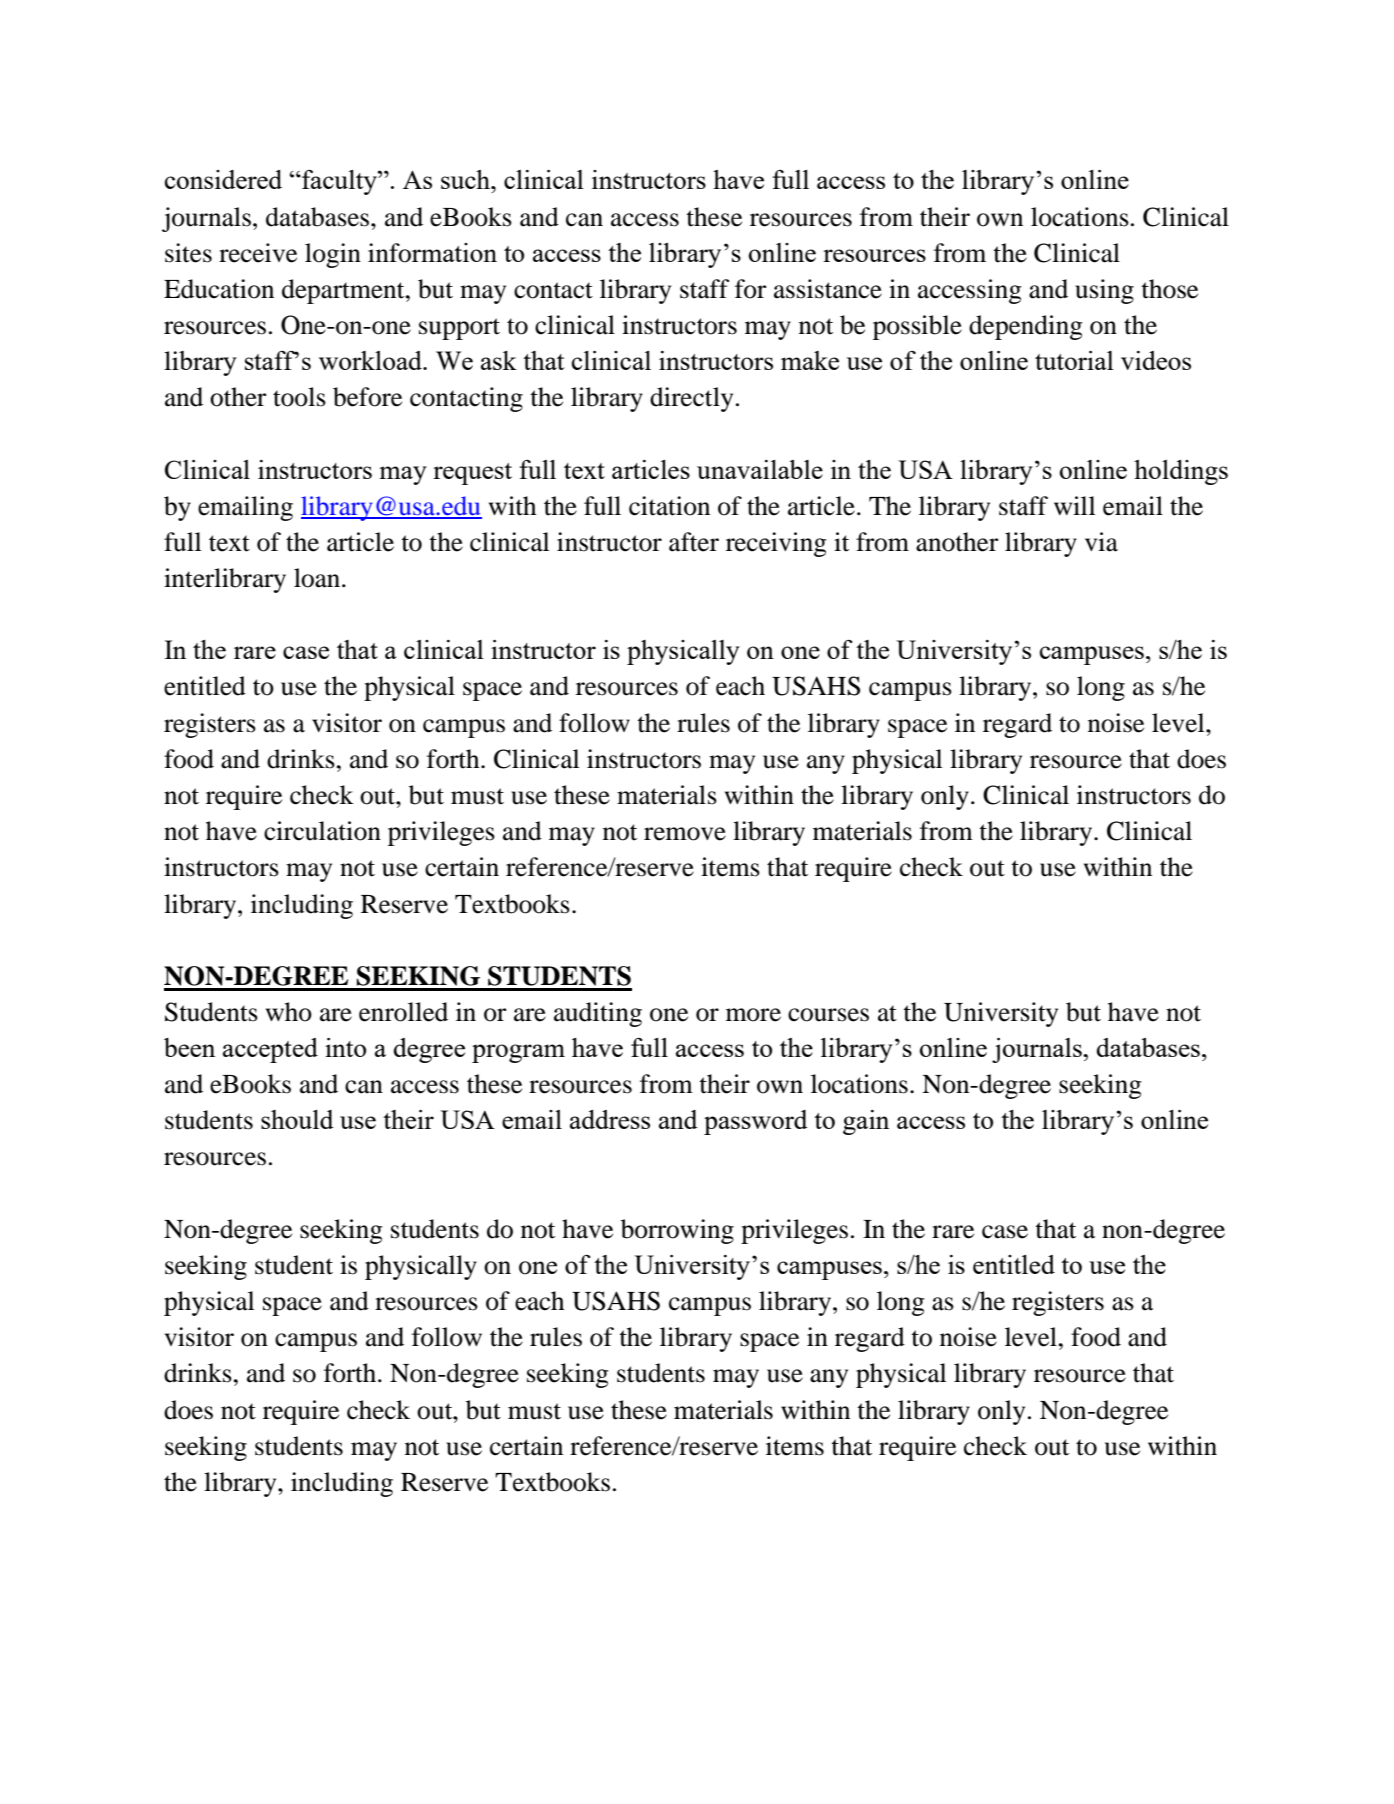 This image has height=1804, width=1394. I want to click on unavailable, so click(760, 469).
